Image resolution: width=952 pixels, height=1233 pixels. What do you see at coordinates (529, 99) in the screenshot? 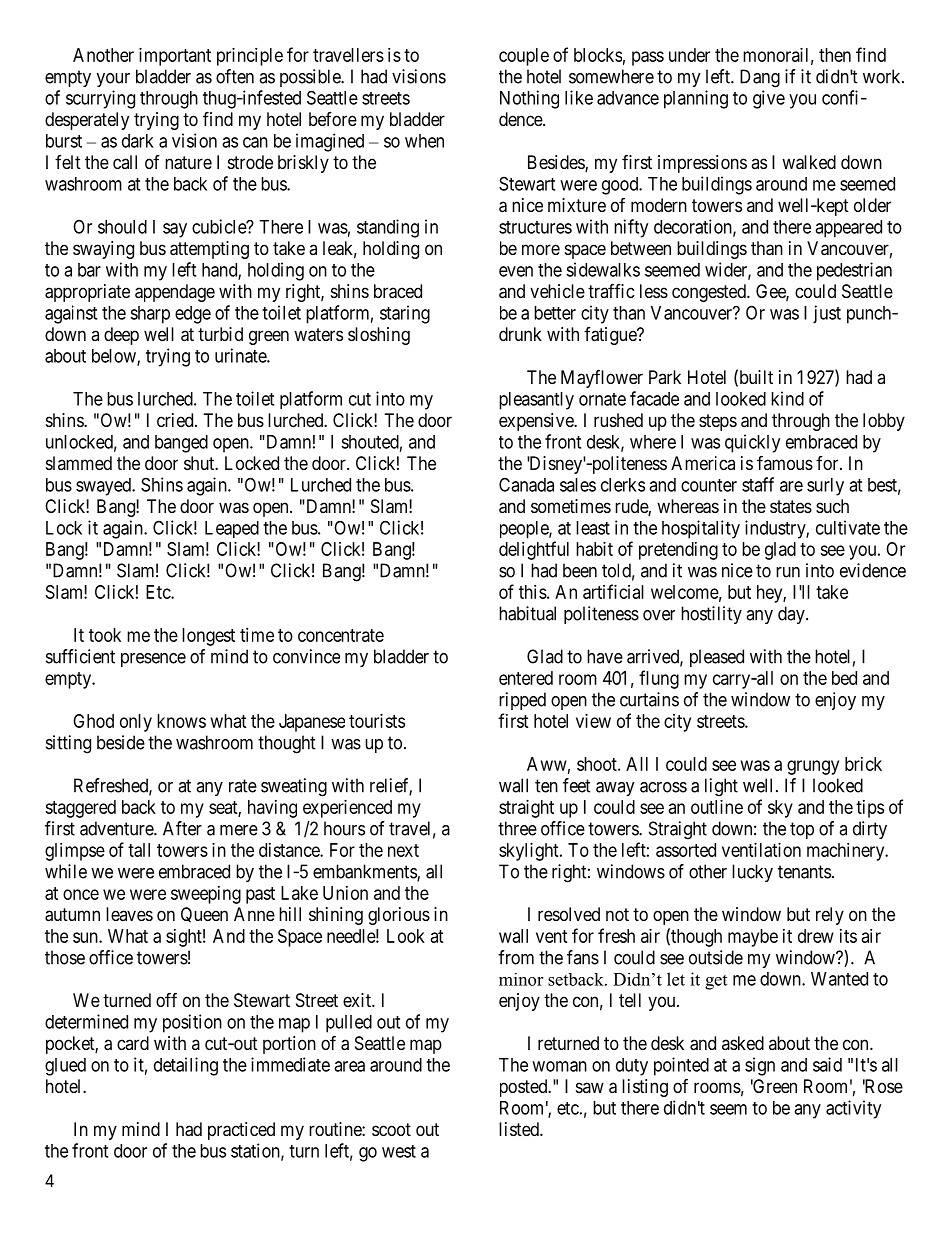
I see `Nothing` at bounding box center [529, 99].
